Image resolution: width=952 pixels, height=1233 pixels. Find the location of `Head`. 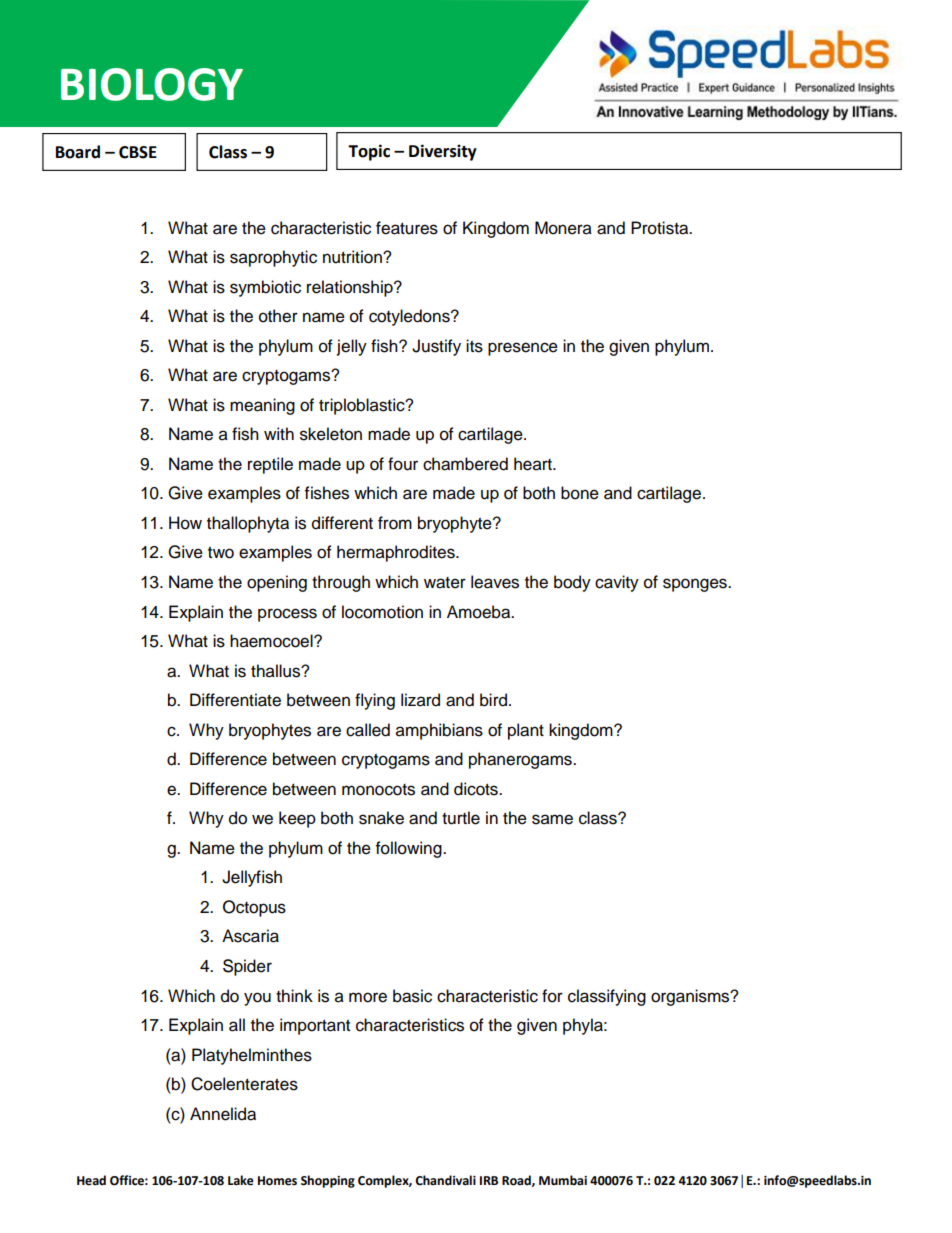

Head is located at coordinates (91, 1180).
